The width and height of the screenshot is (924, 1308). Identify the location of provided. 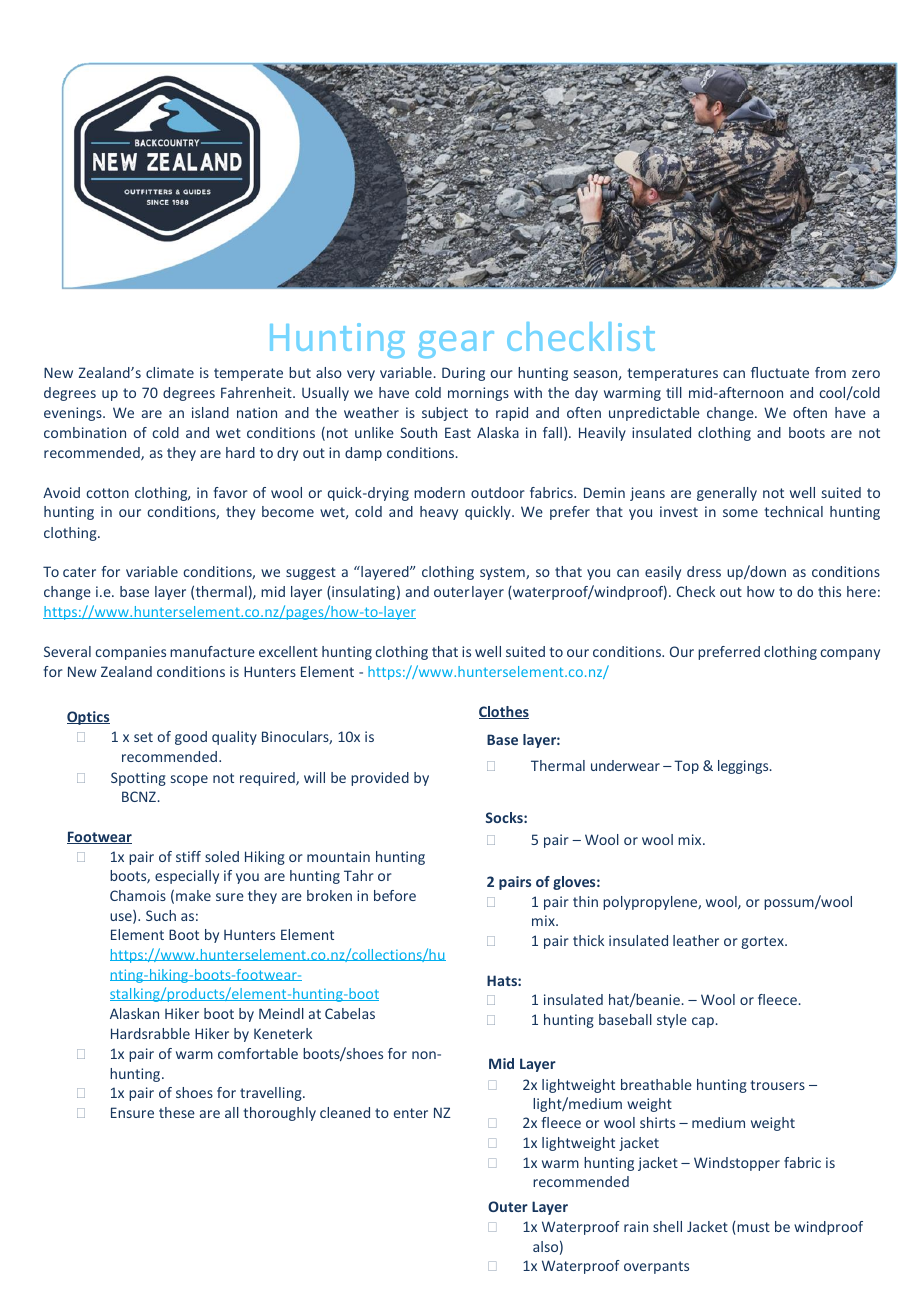
(380, 779).
